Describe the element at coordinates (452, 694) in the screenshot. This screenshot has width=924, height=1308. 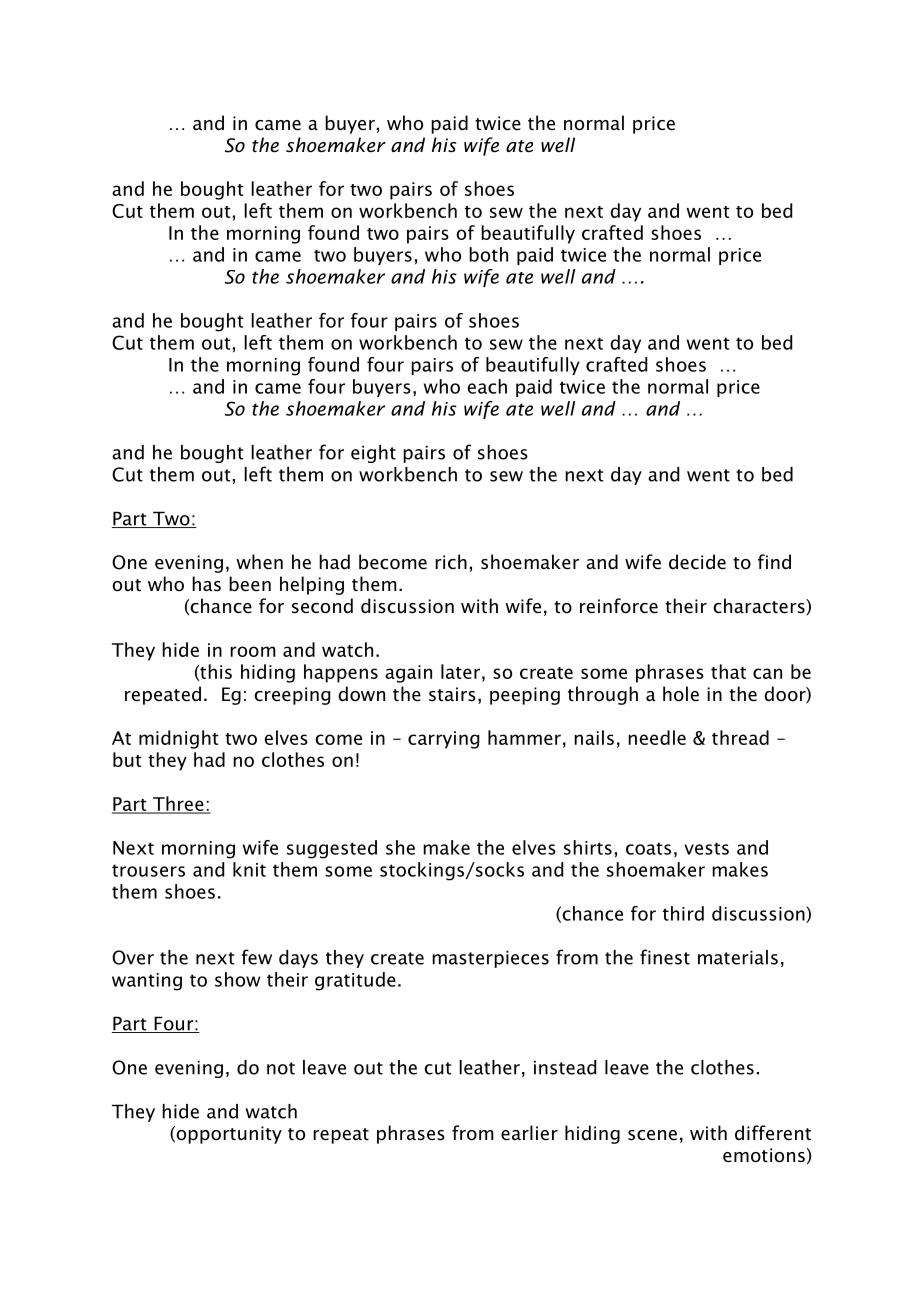
I see `stairs` at that location.
